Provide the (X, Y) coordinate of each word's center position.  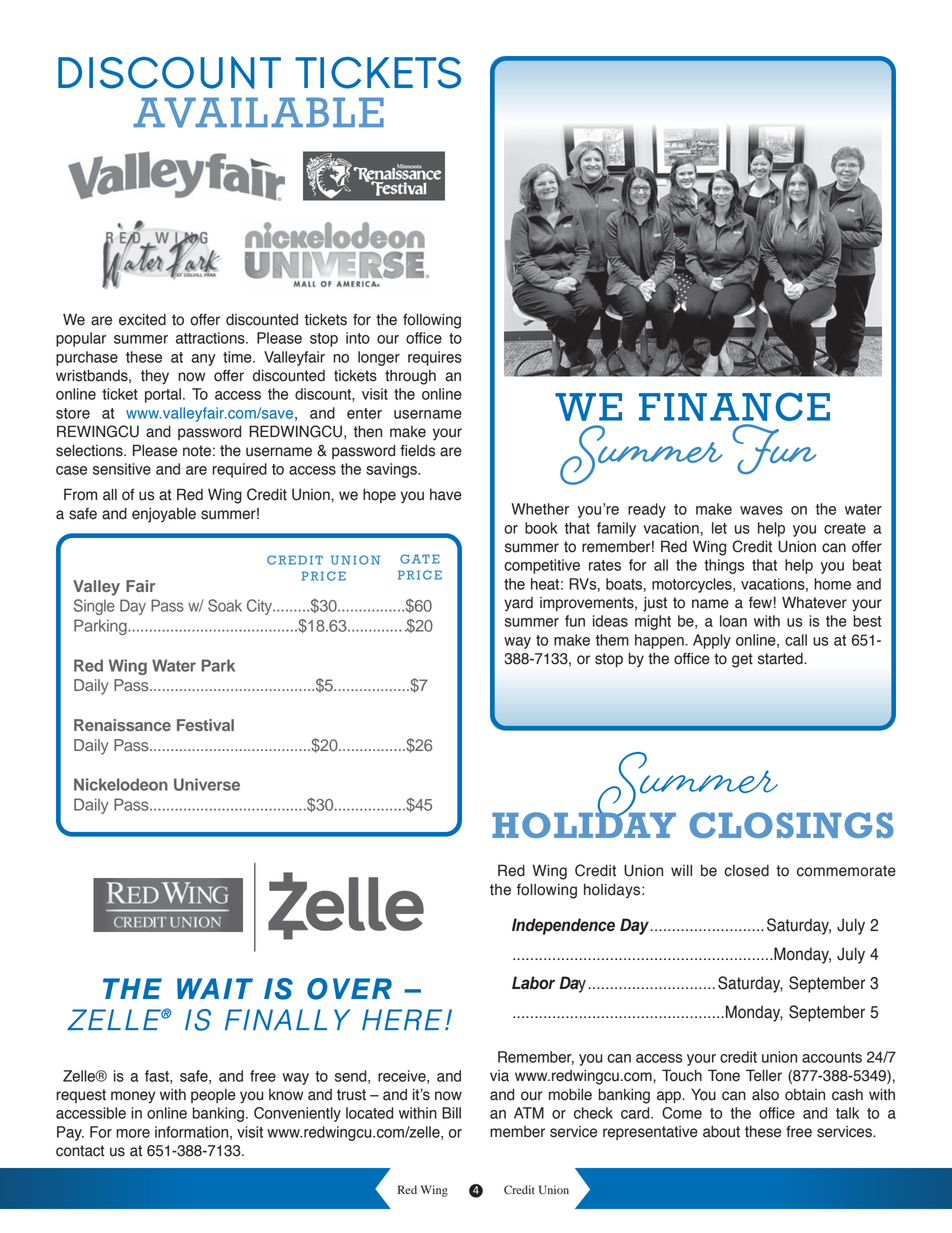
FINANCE (734, 406)
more (133, 1133)
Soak (225, 605)
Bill (451, 1113)
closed (746, 871)
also (765, 1095)
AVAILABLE (258, 112)
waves (761, 510)
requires (435, 358)
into (358, 338)
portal (163, 395)
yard (518, 604)
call (796, 640)
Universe (207, 784)
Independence (563, 926)
